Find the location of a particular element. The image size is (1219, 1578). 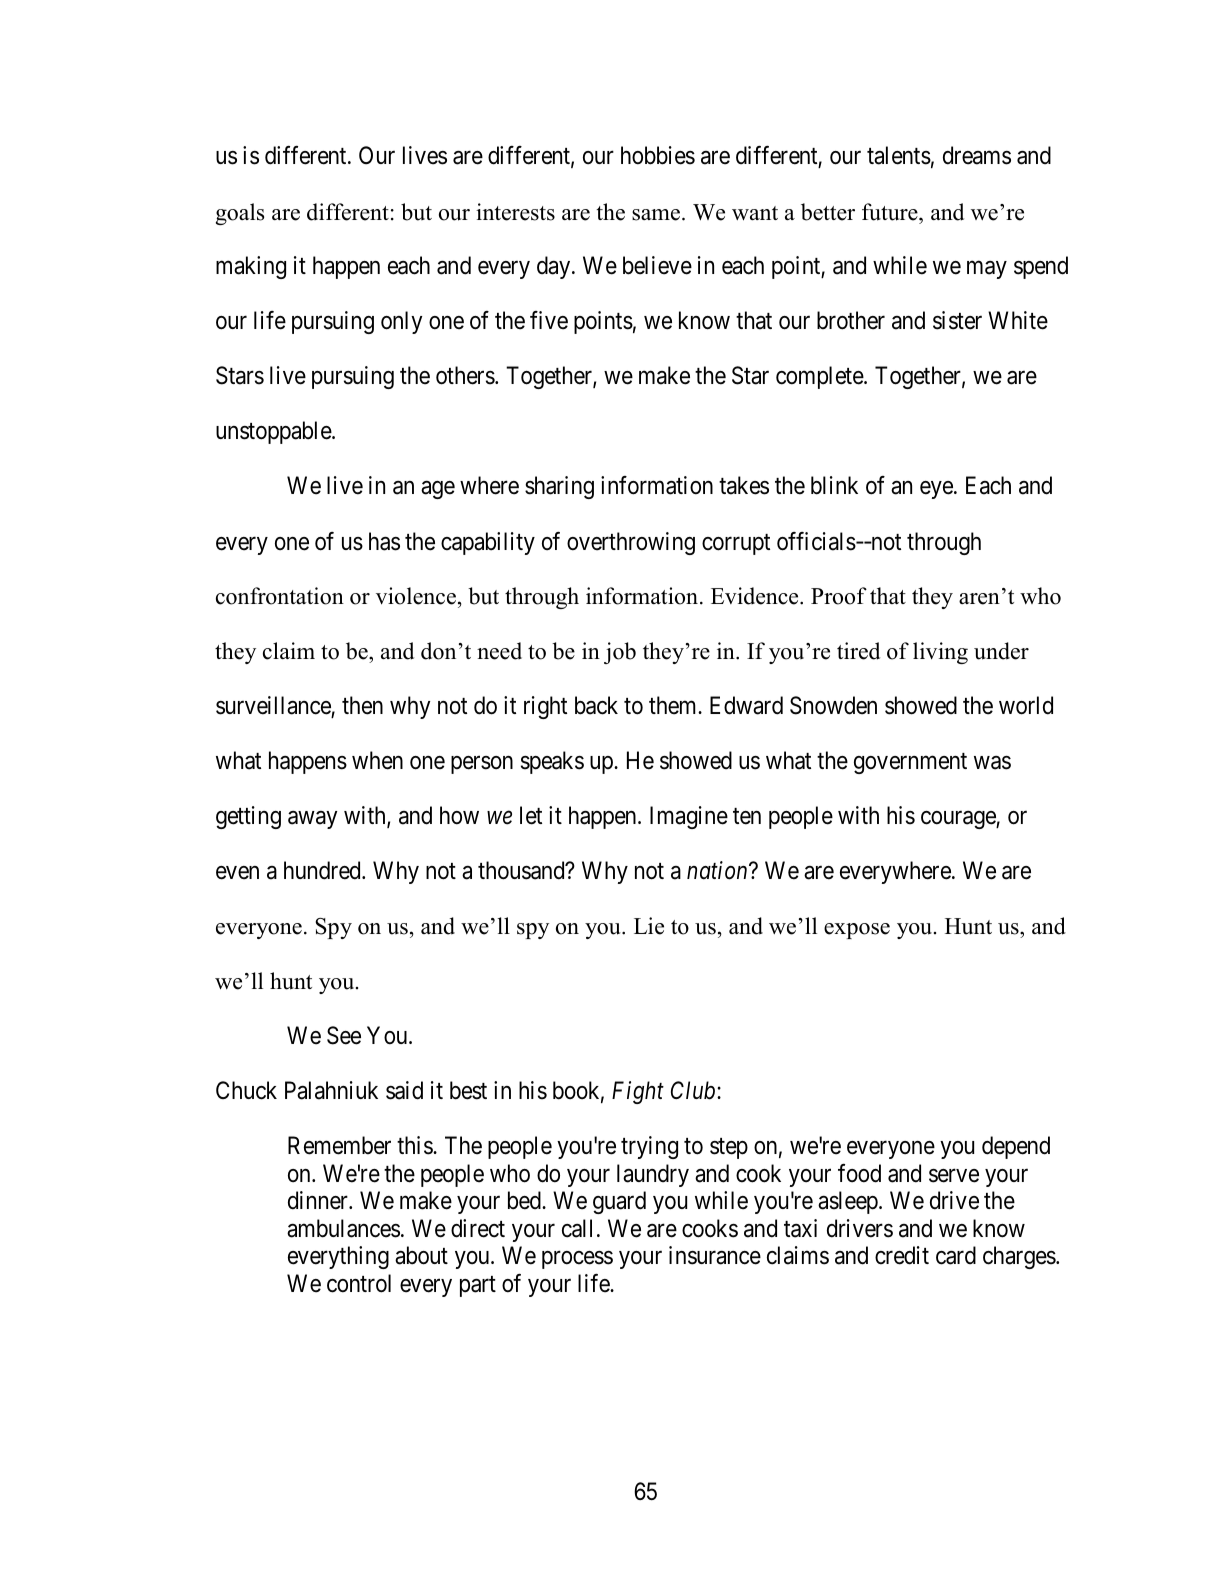

has is located at coordinates (384, 541).
